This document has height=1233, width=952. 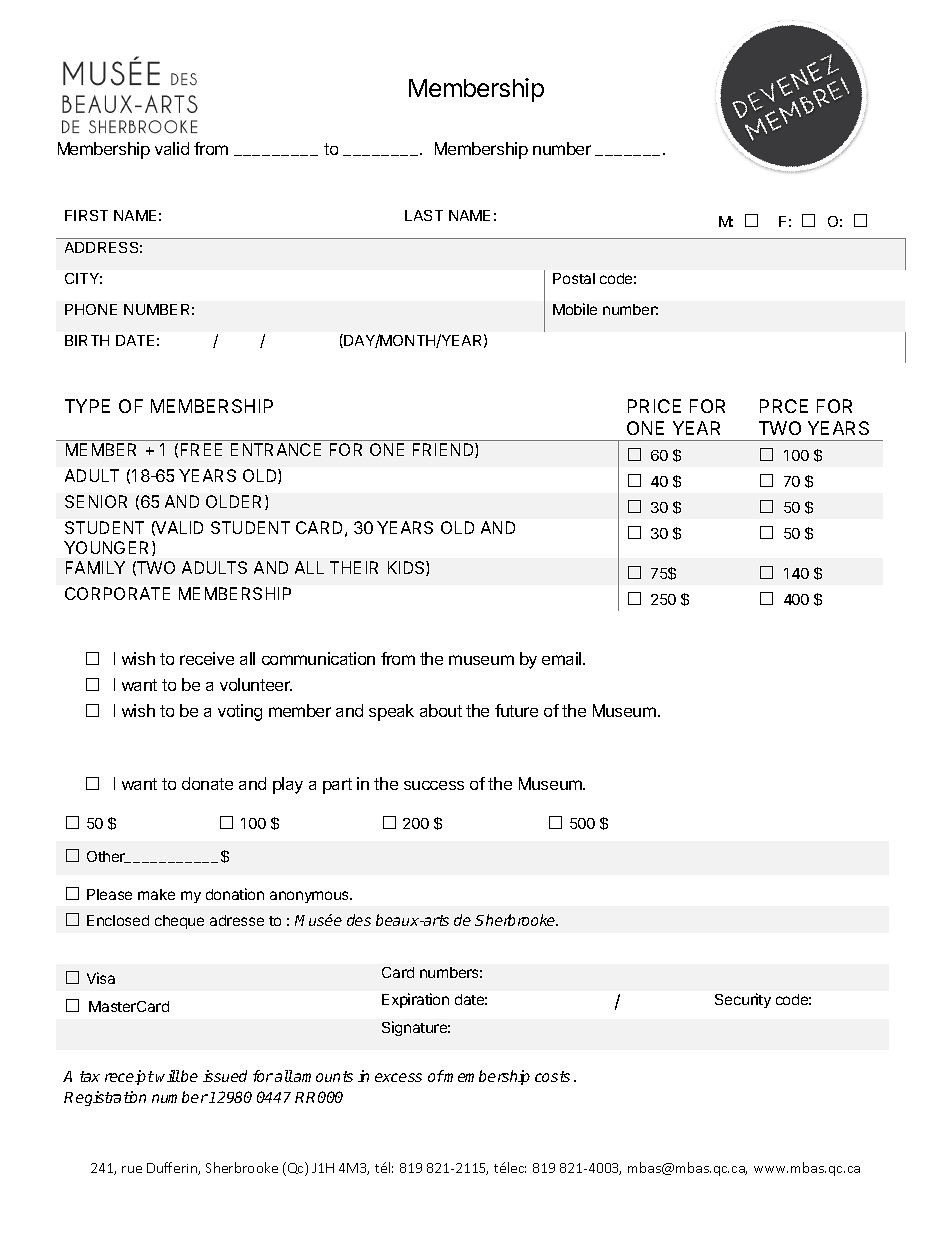 I want to click on rue, so click(x=132, y=1169).
